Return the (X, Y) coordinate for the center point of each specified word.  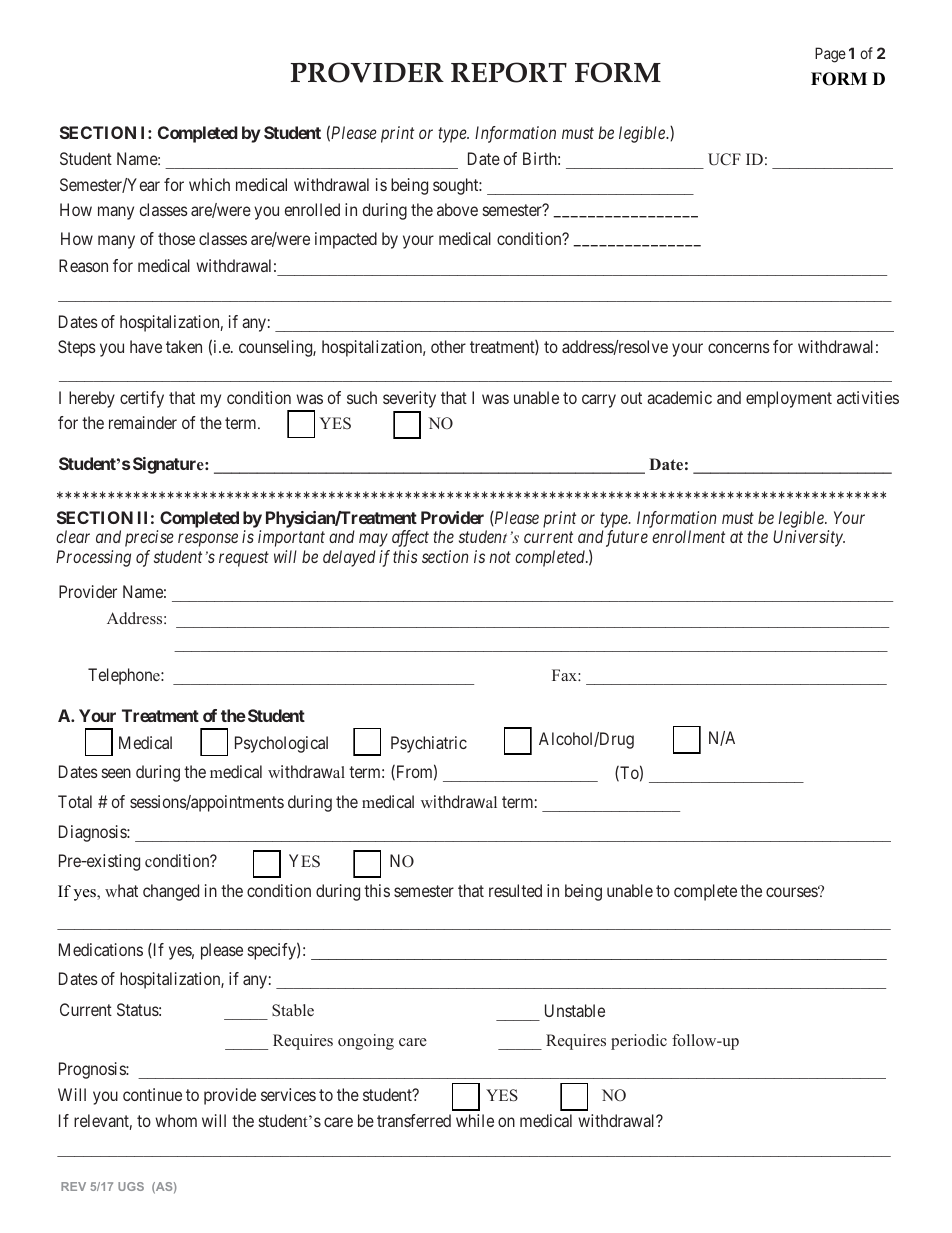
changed (171, 892)
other (448, 346)
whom (176, 1120)
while (475, 1120)
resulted (515, 890)
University (809, 538)
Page (830, 55)
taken (184, 346)
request (244, 559)
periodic (639, 1042)
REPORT (509, 72)
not (500, 557)
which (209, 184)
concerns (739, 348)
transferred (414, 1120)
